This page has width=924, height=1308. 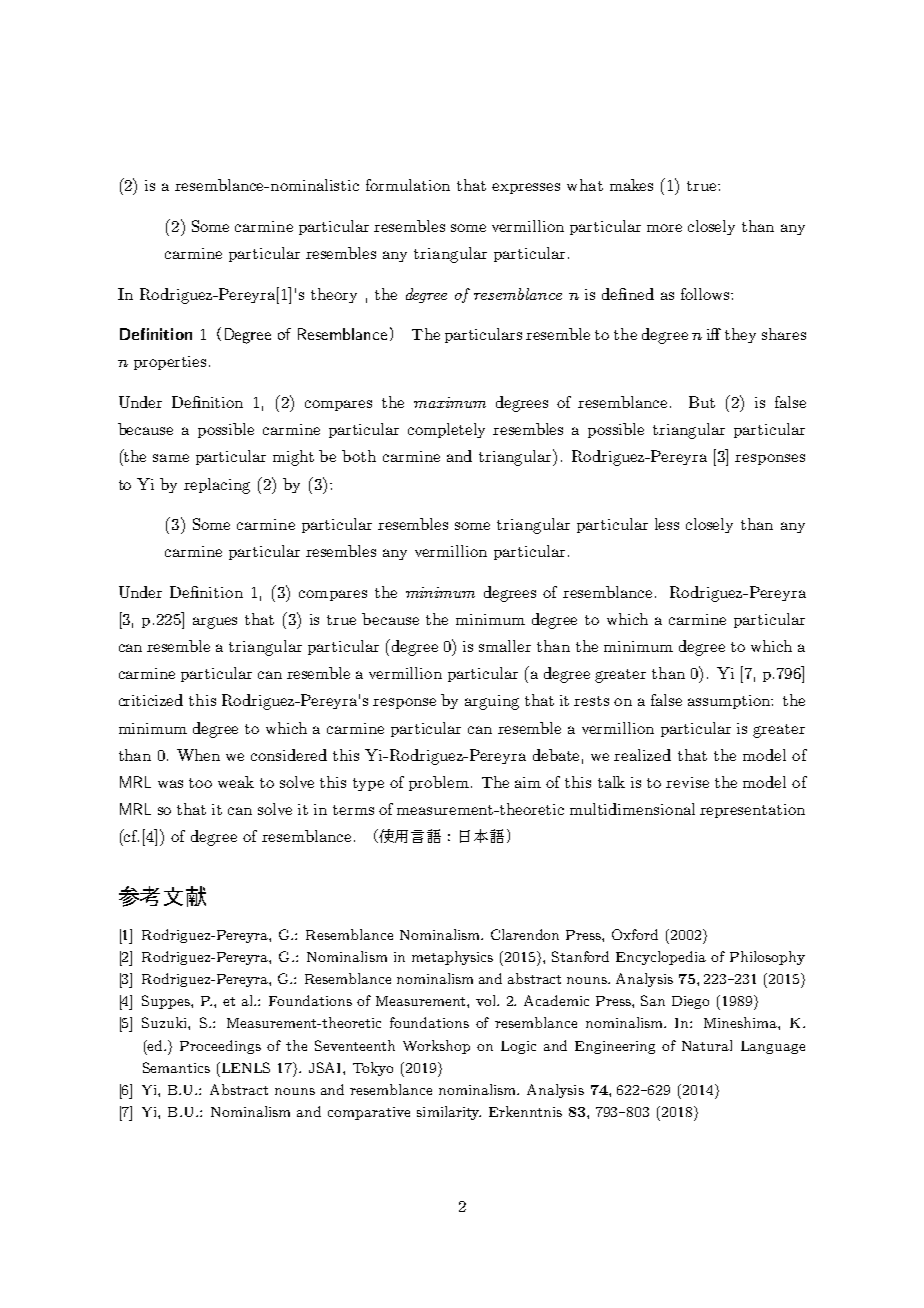 What do you see at coordinates (170, 363) in the page?
I see `properties` at bounding box center [170, 363].
